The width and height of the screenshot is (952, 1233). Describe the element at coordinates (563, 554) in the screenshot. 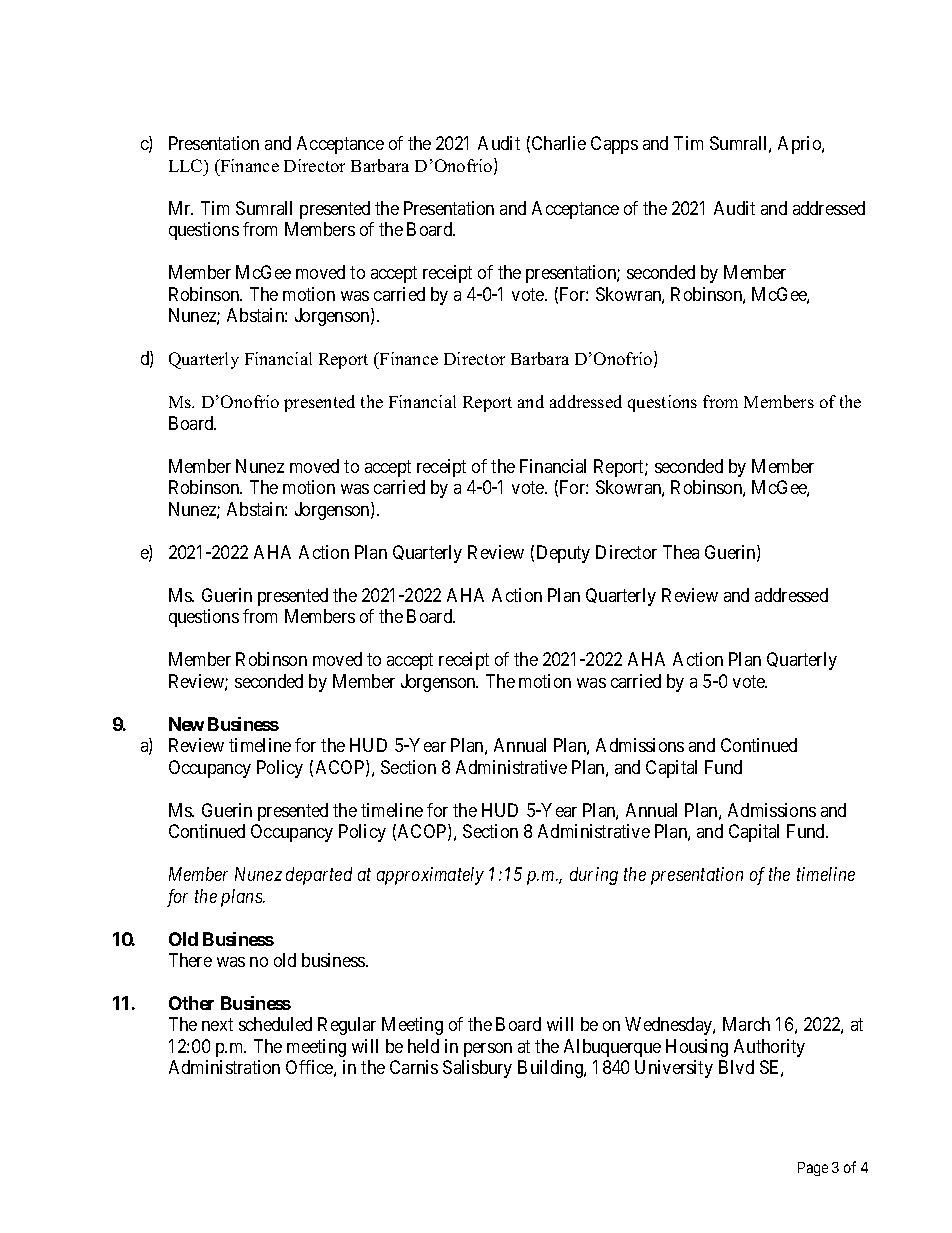

I see `Deputy` at that location.
